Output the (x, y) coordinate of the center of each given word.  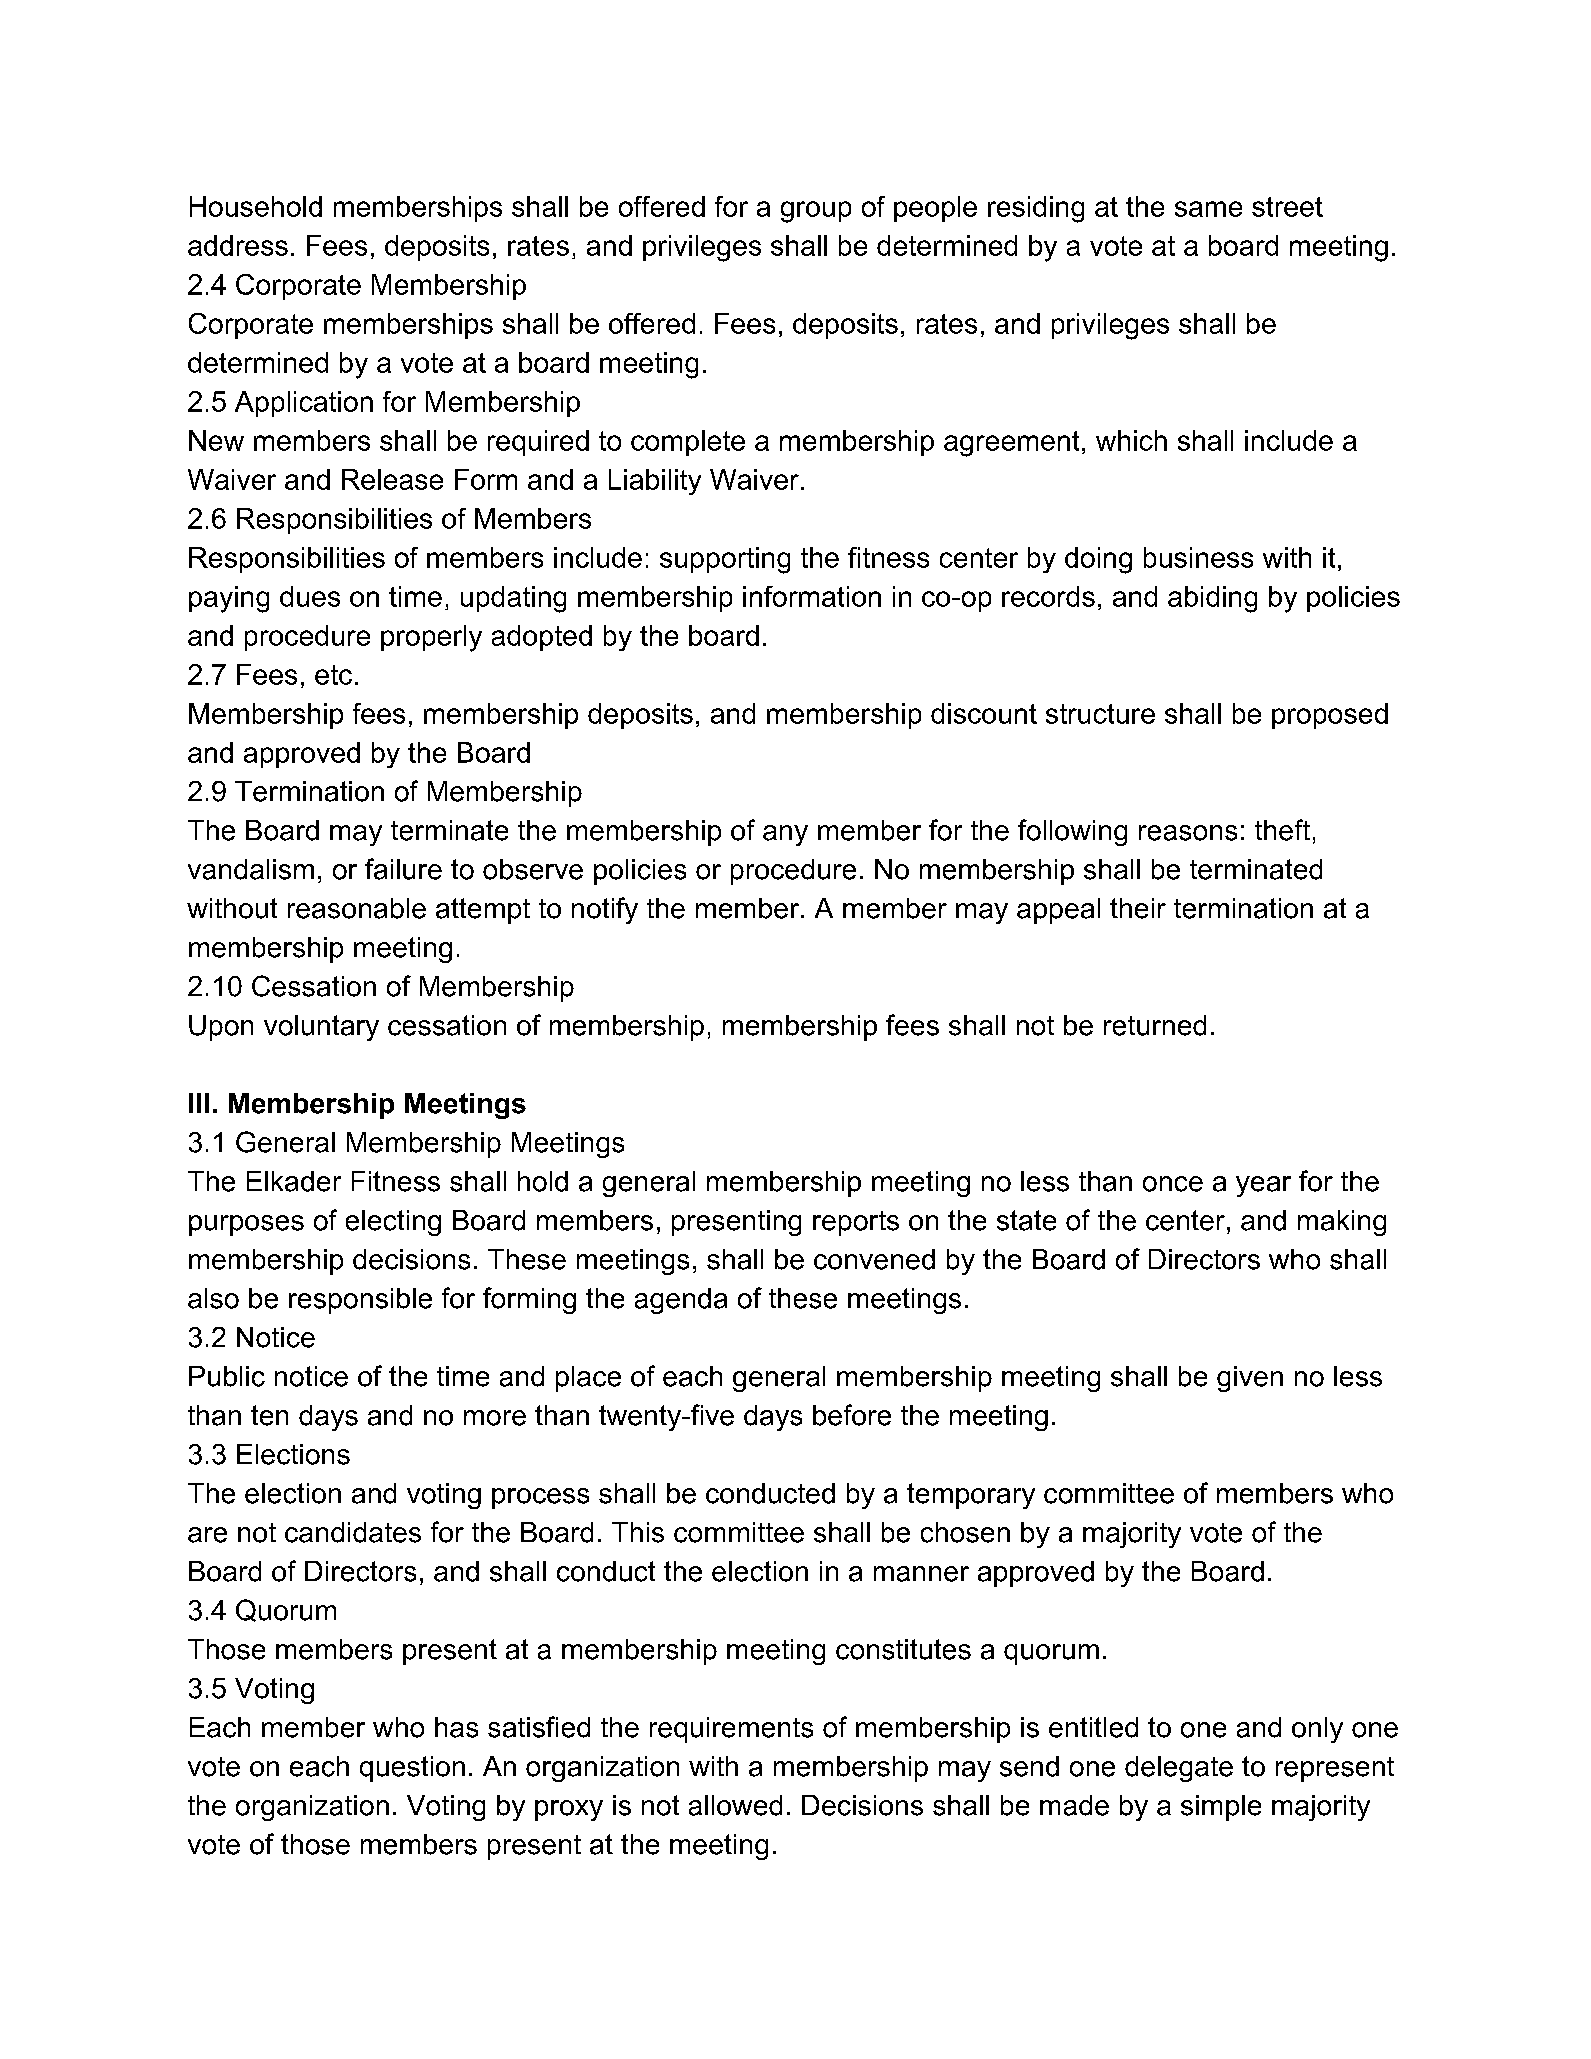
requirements (731, 1730)
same (1208, 209)
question (412, 1769)
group (816, 212)
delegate (1179, 1769)
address (238, 245)
